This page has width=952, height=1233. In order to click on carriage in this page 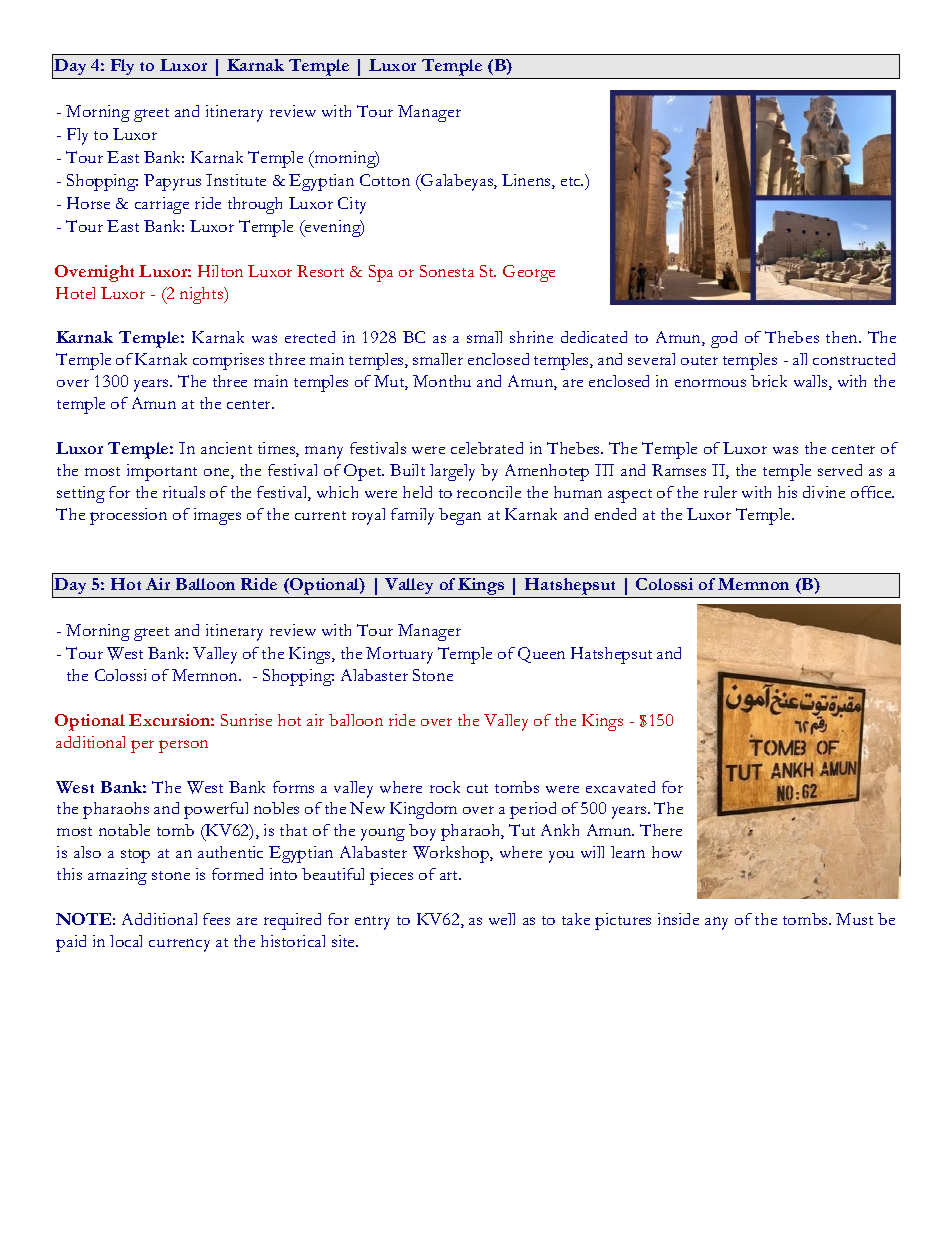, I will do `click(162, 205)`.
